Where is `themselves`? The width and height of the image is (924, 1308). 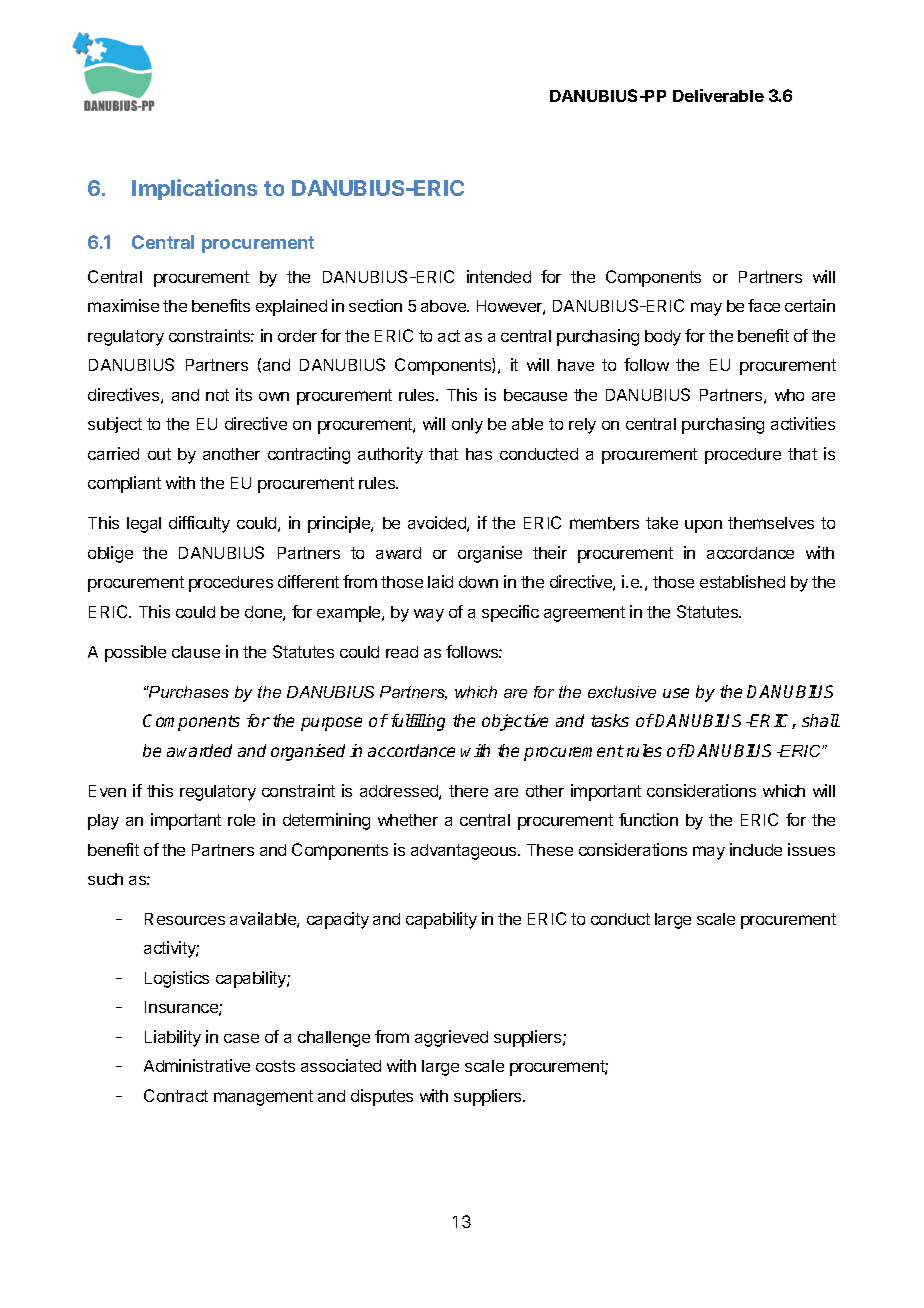 themselves is located at coordinates (771, 523).
